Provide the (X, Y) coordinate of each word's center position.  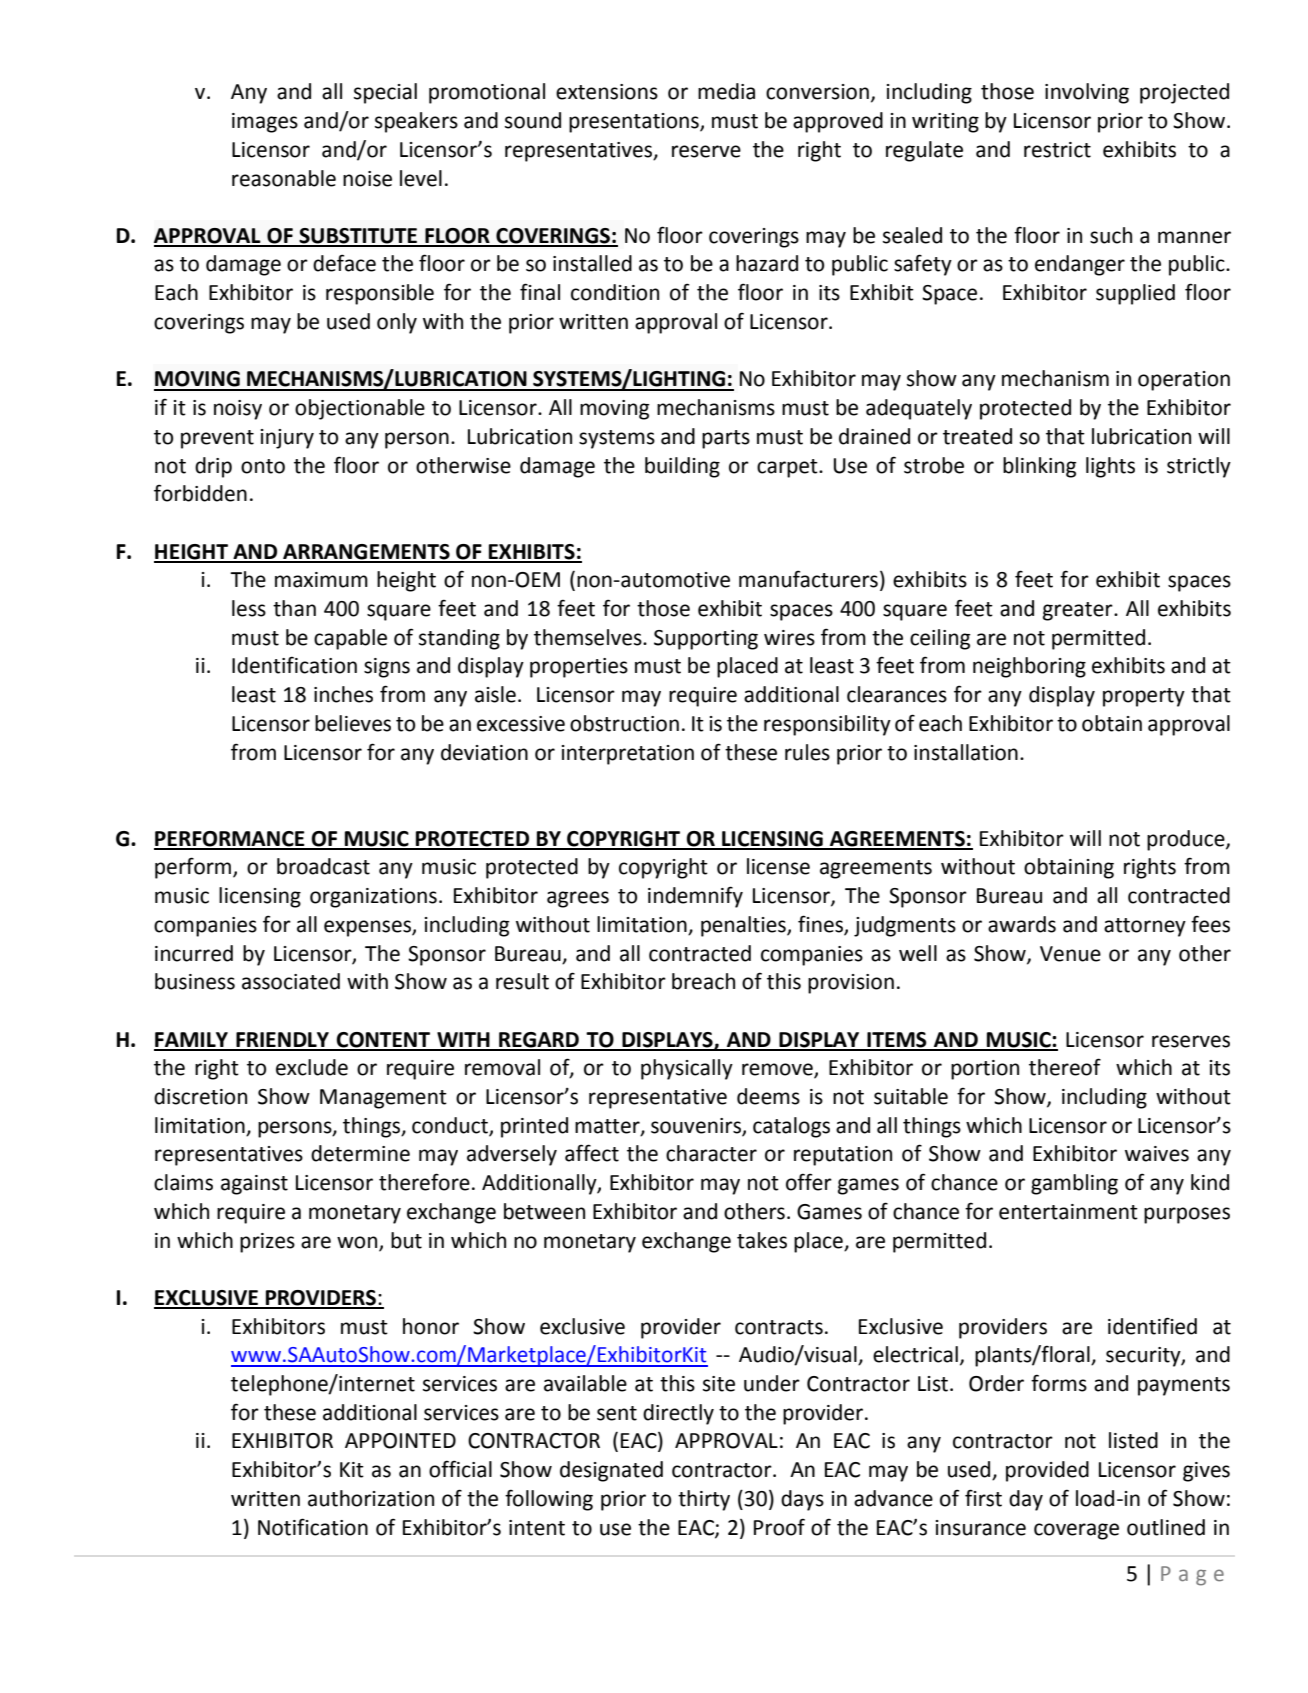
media (726, 91)
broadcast (323, 866)
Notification (313, 1527)
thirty (704, 1500)
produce (1187, 840)
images (265, 123)
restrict (1057, 150)
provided (1047, 1471)
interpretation (628, 755)
